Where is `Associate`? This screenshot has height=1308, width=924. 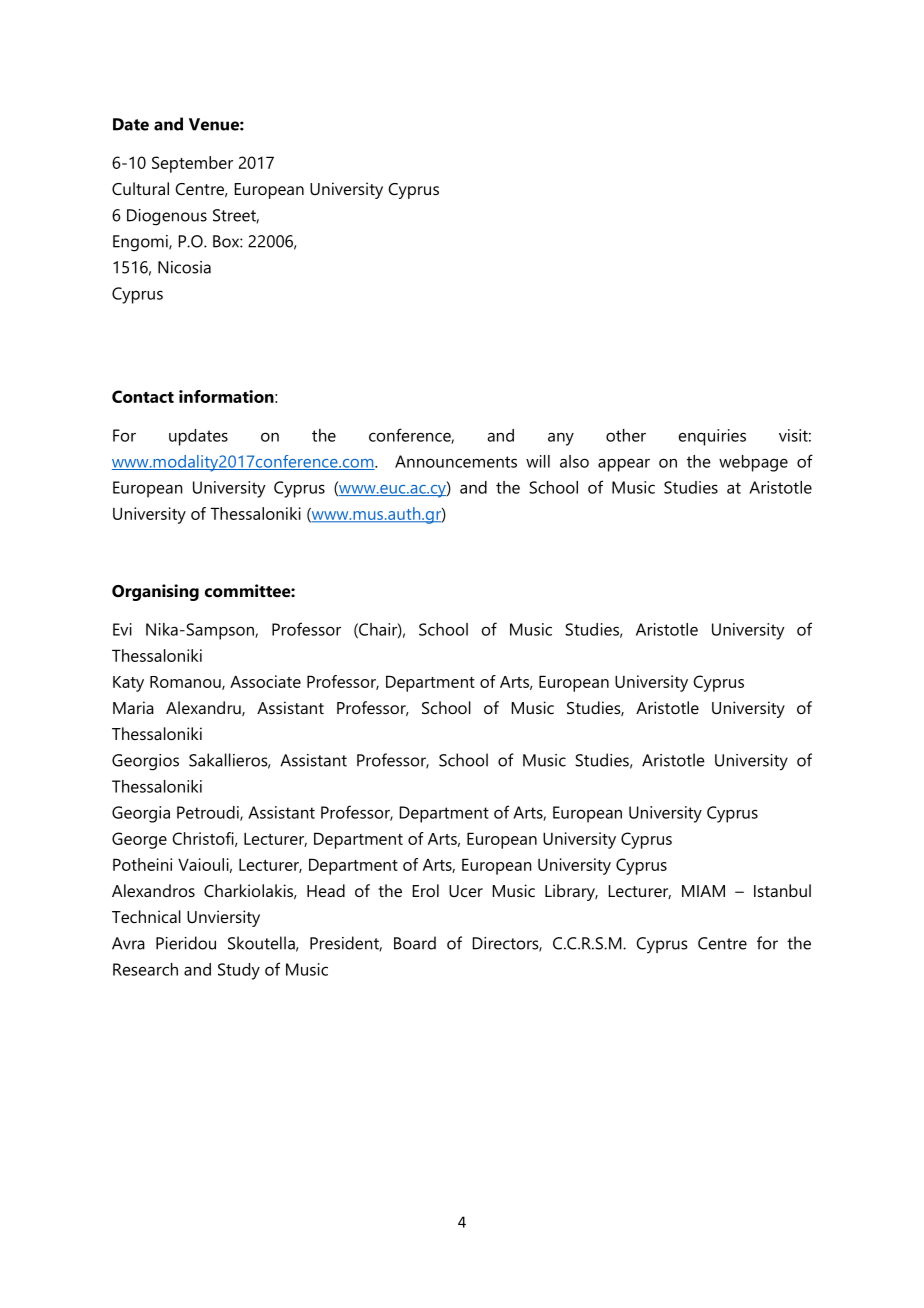
Associate is located at coordinates (265, 681).
